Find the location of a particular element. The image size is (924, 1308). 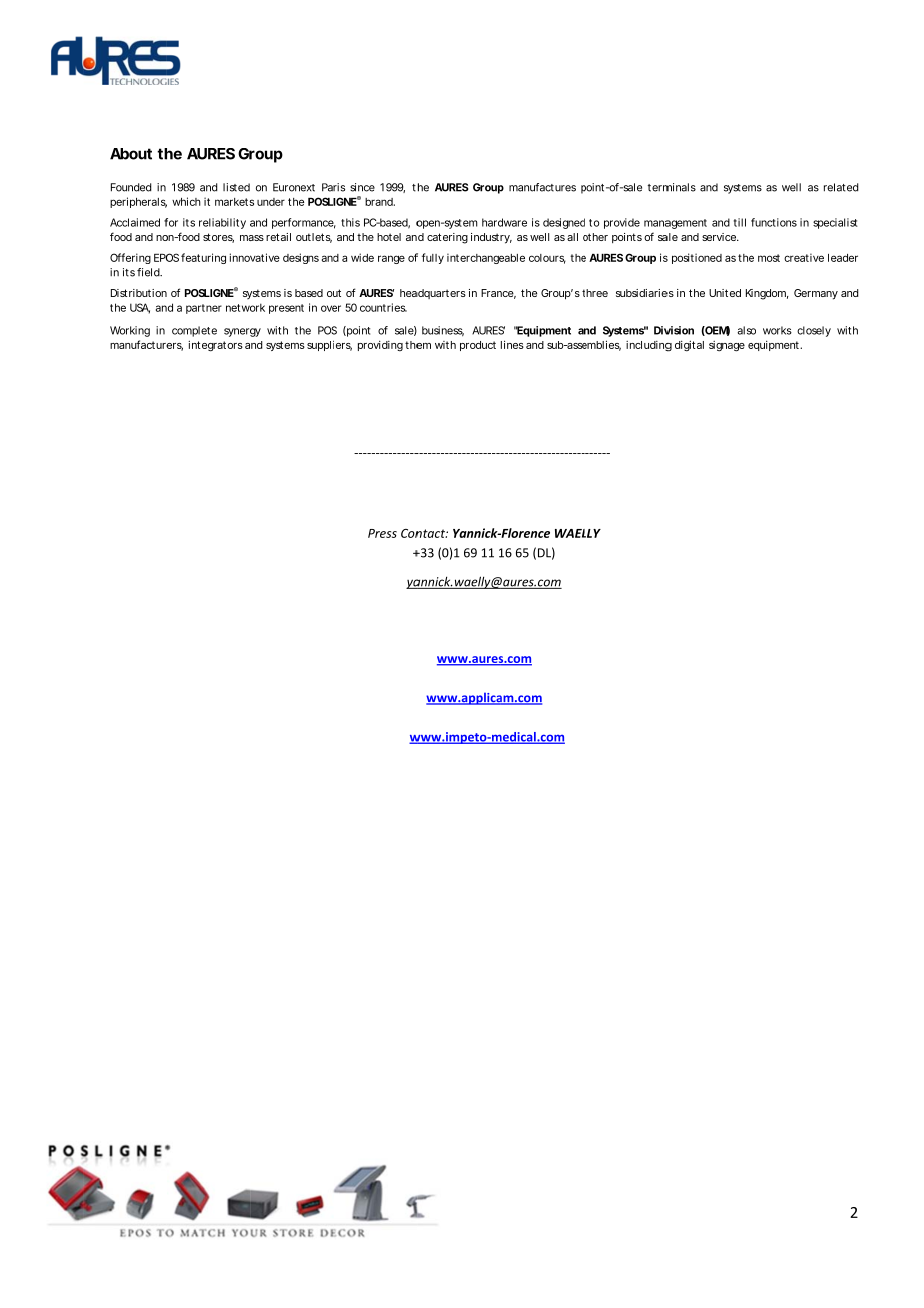

fully is located at coordinates (433, 258).
